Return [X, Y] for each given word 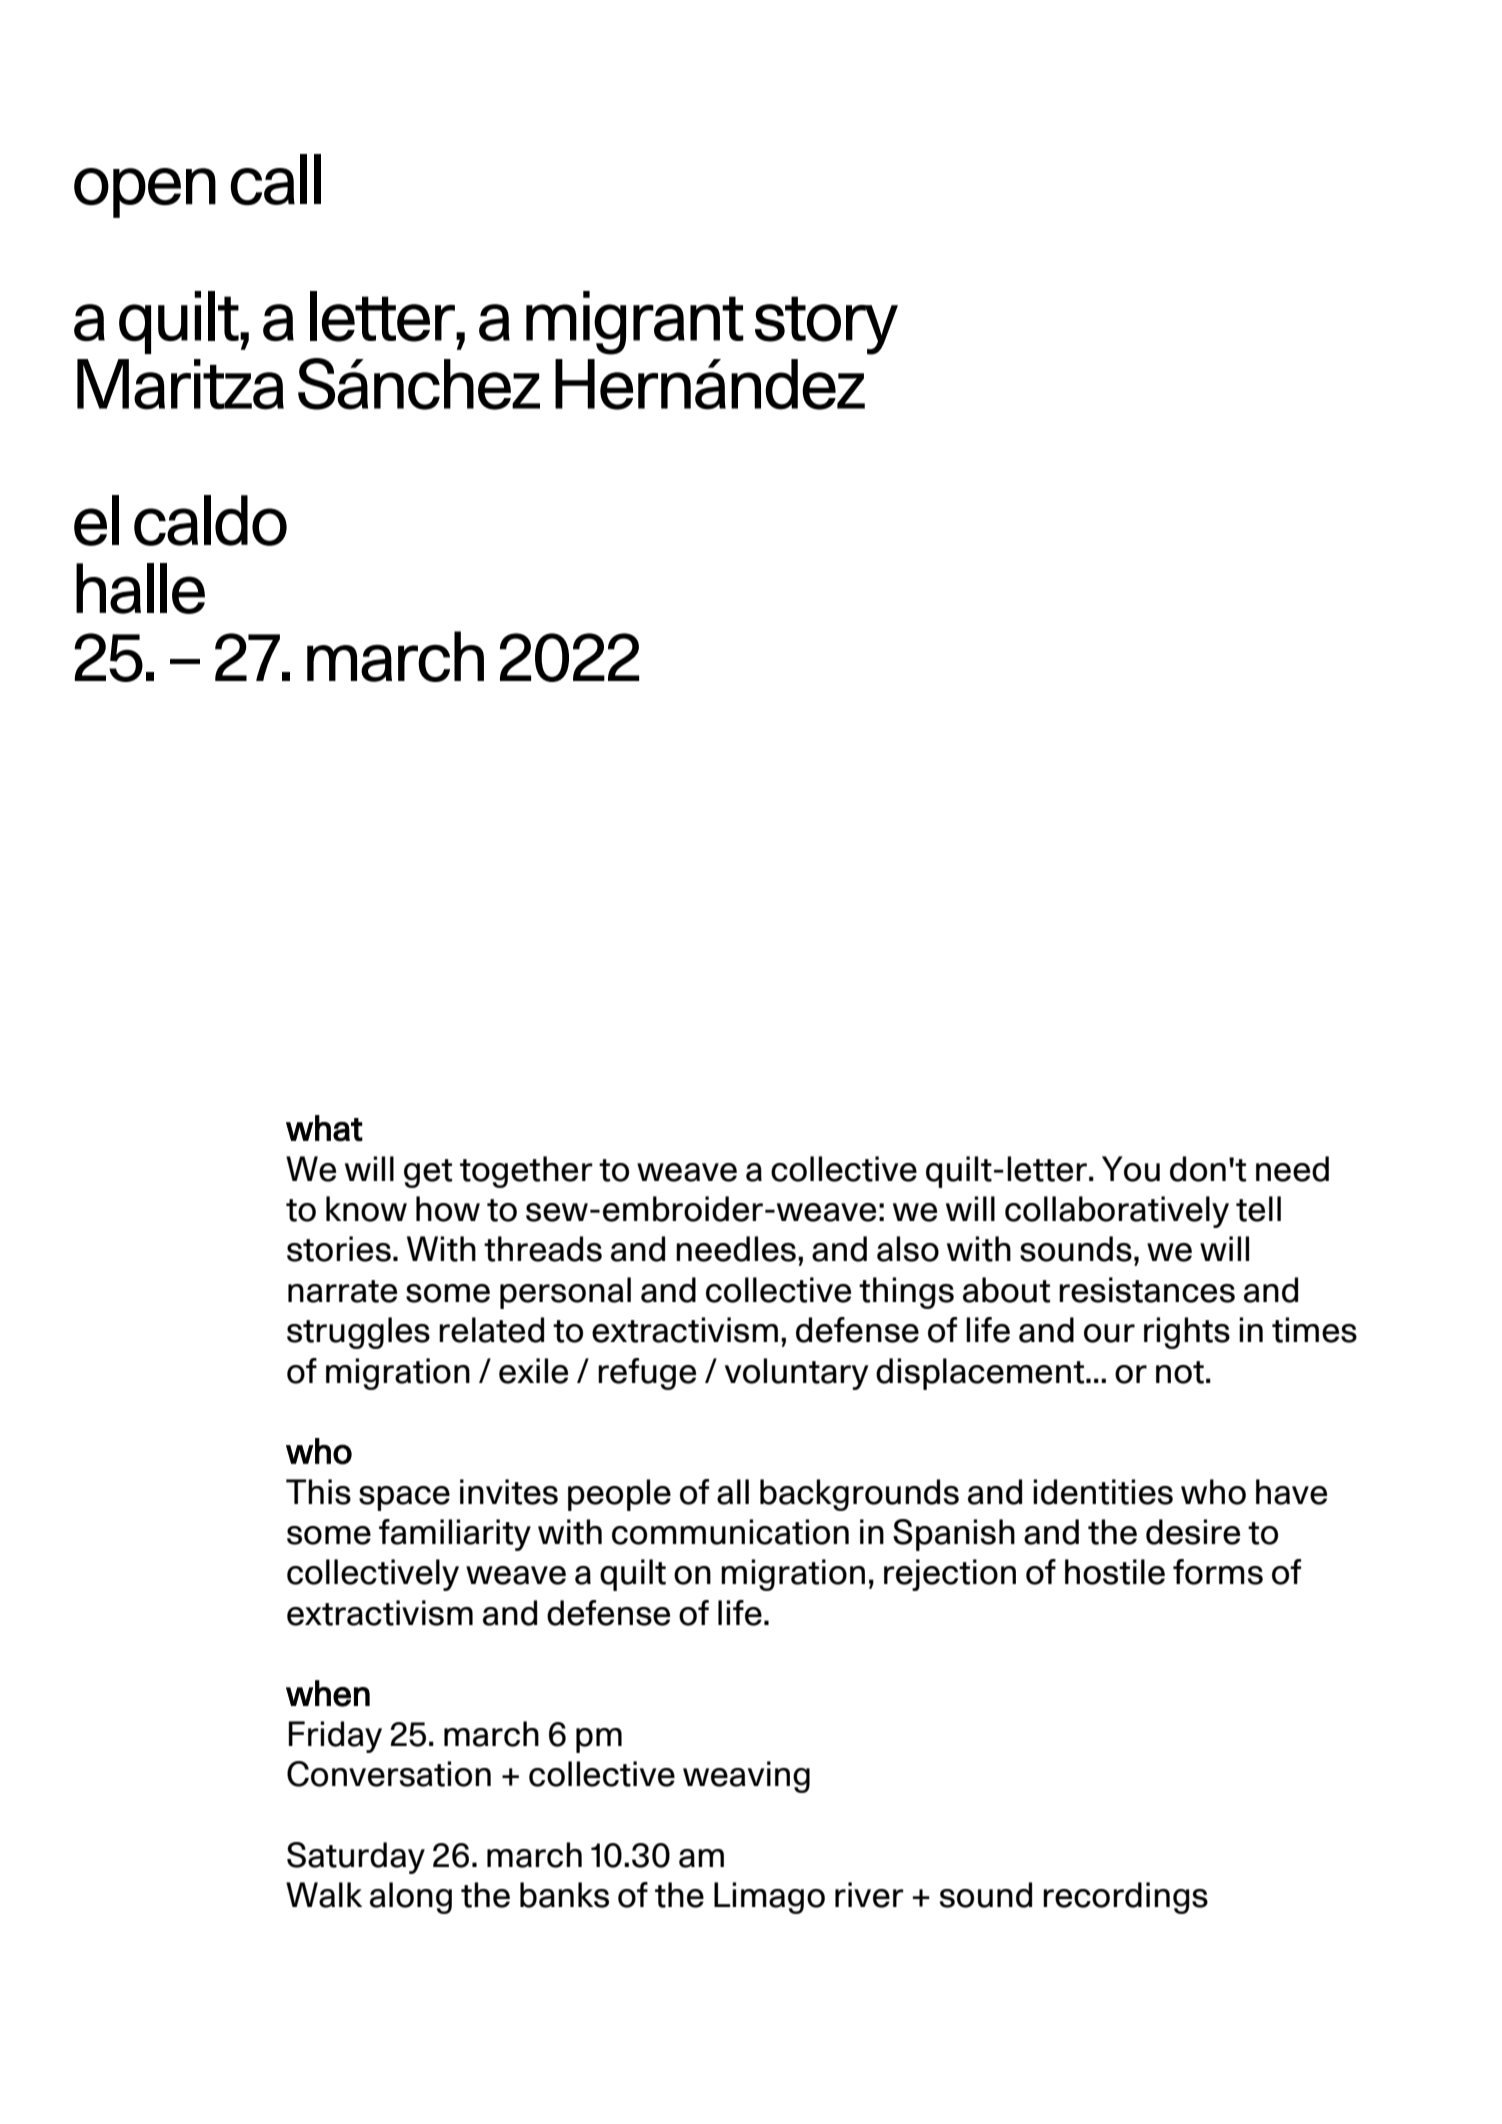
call [276, 179]
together [526, 1172]
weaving [746, 1777]
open [145, 193]
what [324, 1128]
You [1131, 1169]
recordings [1125, 1898]
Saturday [356, 1858]
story [826, 325]
